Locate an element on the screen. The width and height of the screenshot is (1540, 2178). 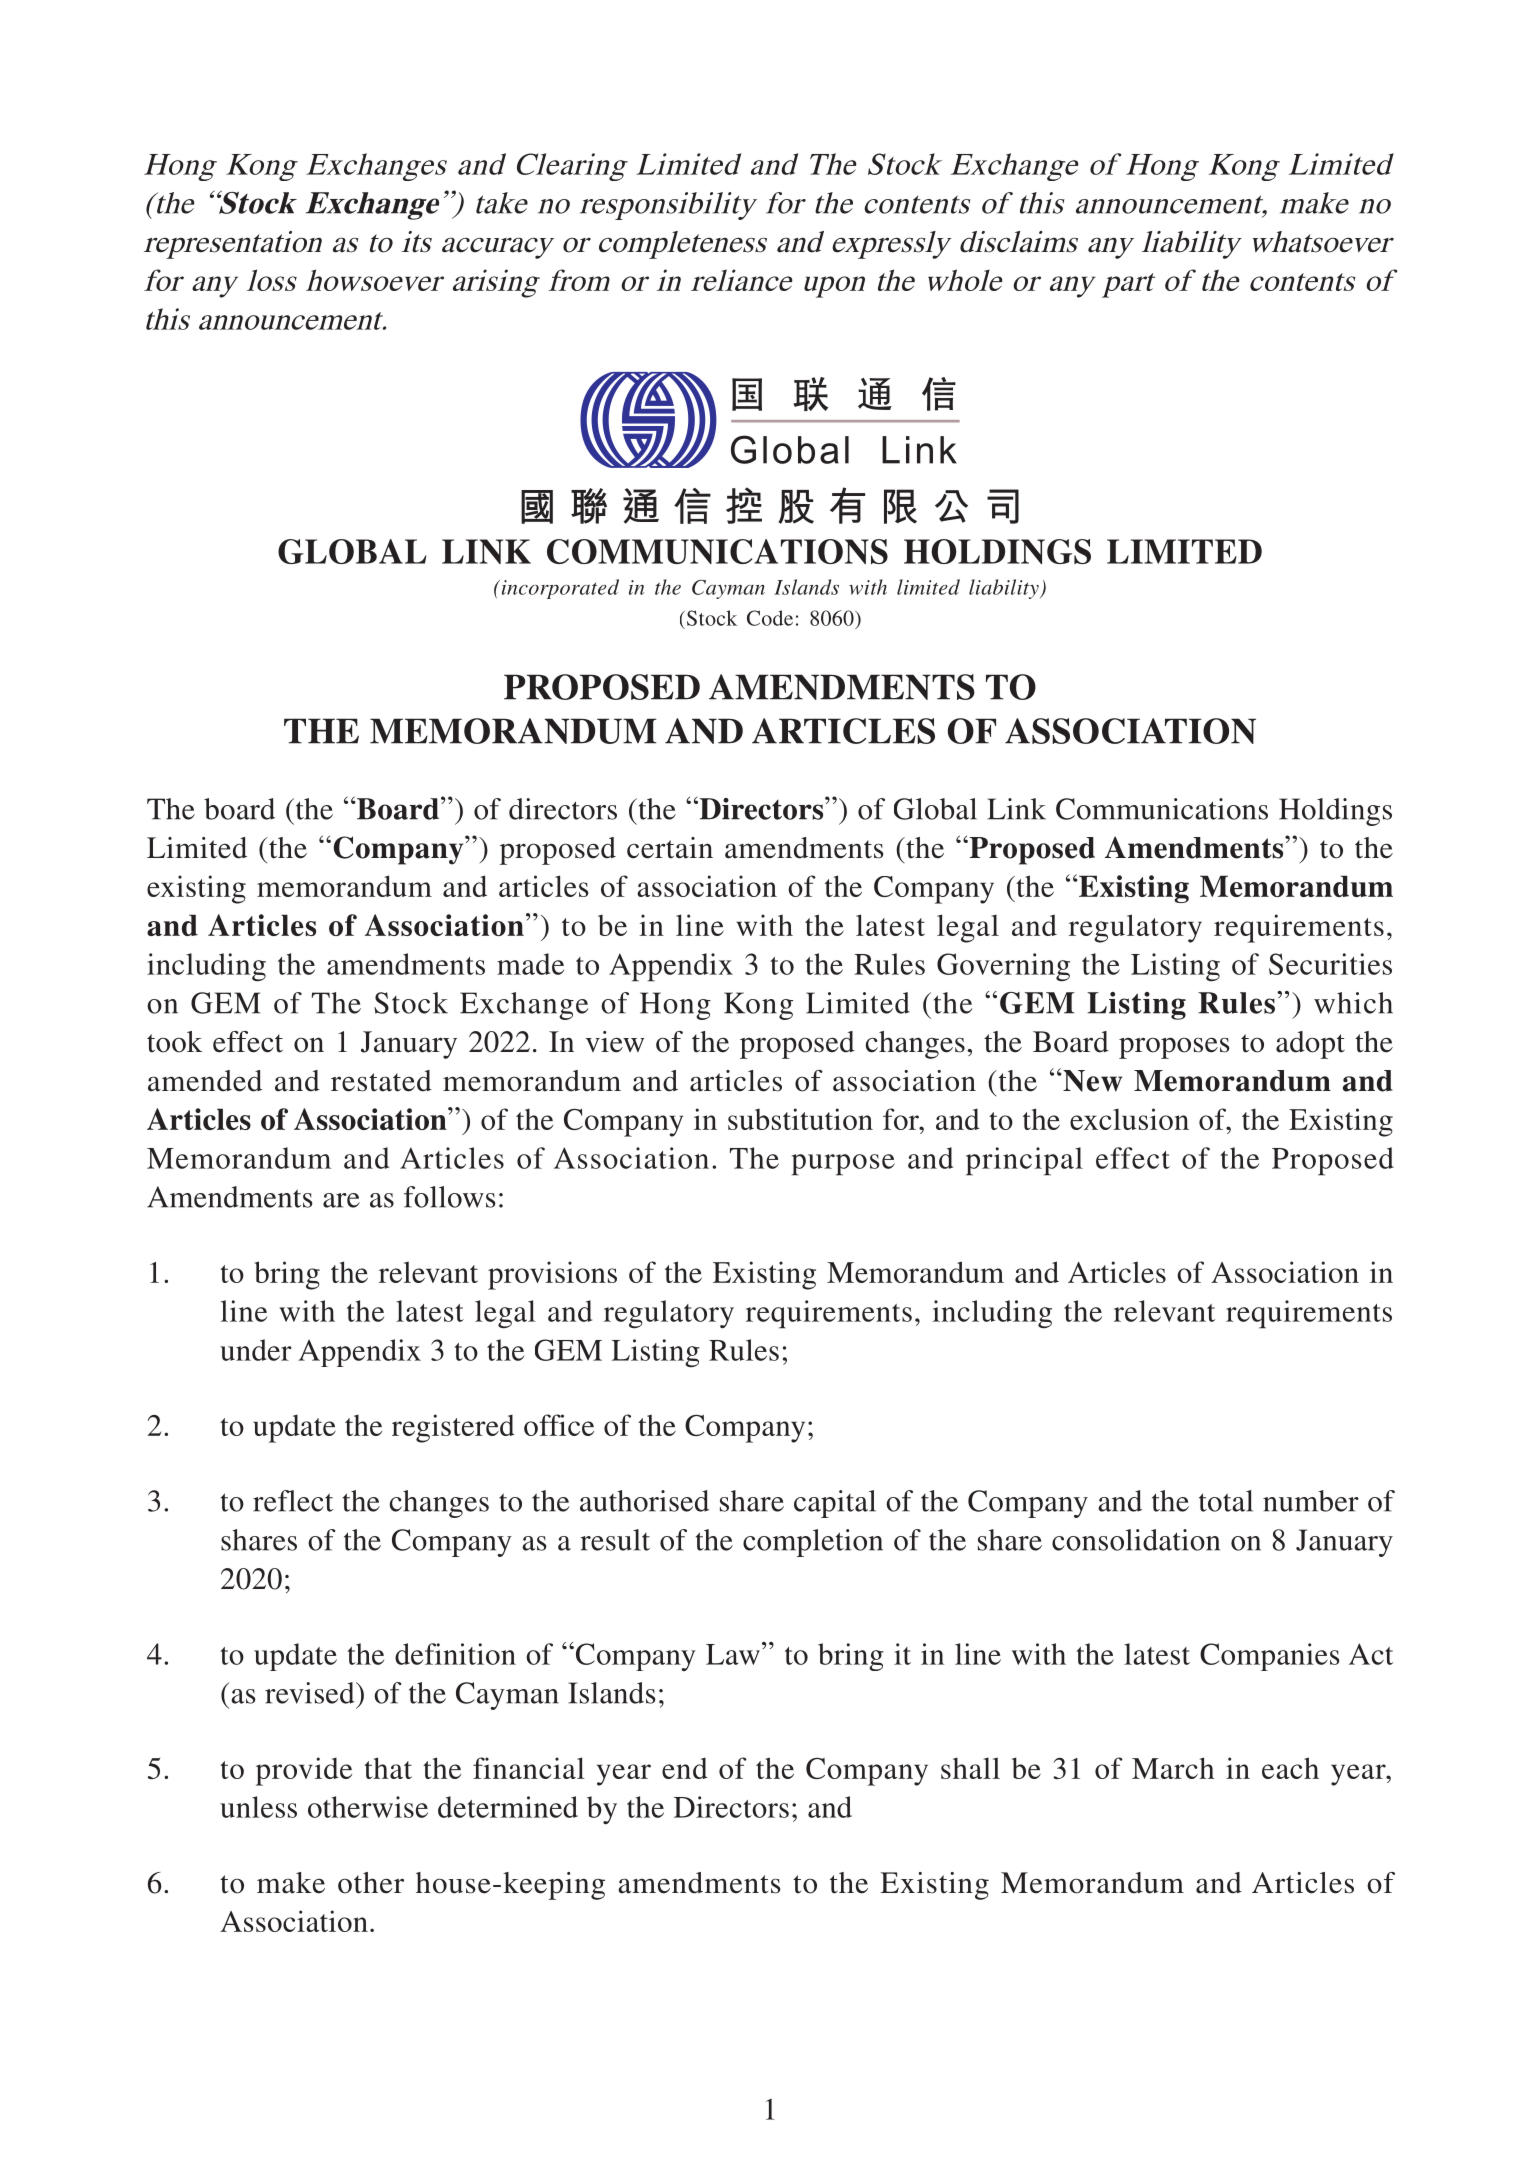
certain is located at coordinates (670, 848).
